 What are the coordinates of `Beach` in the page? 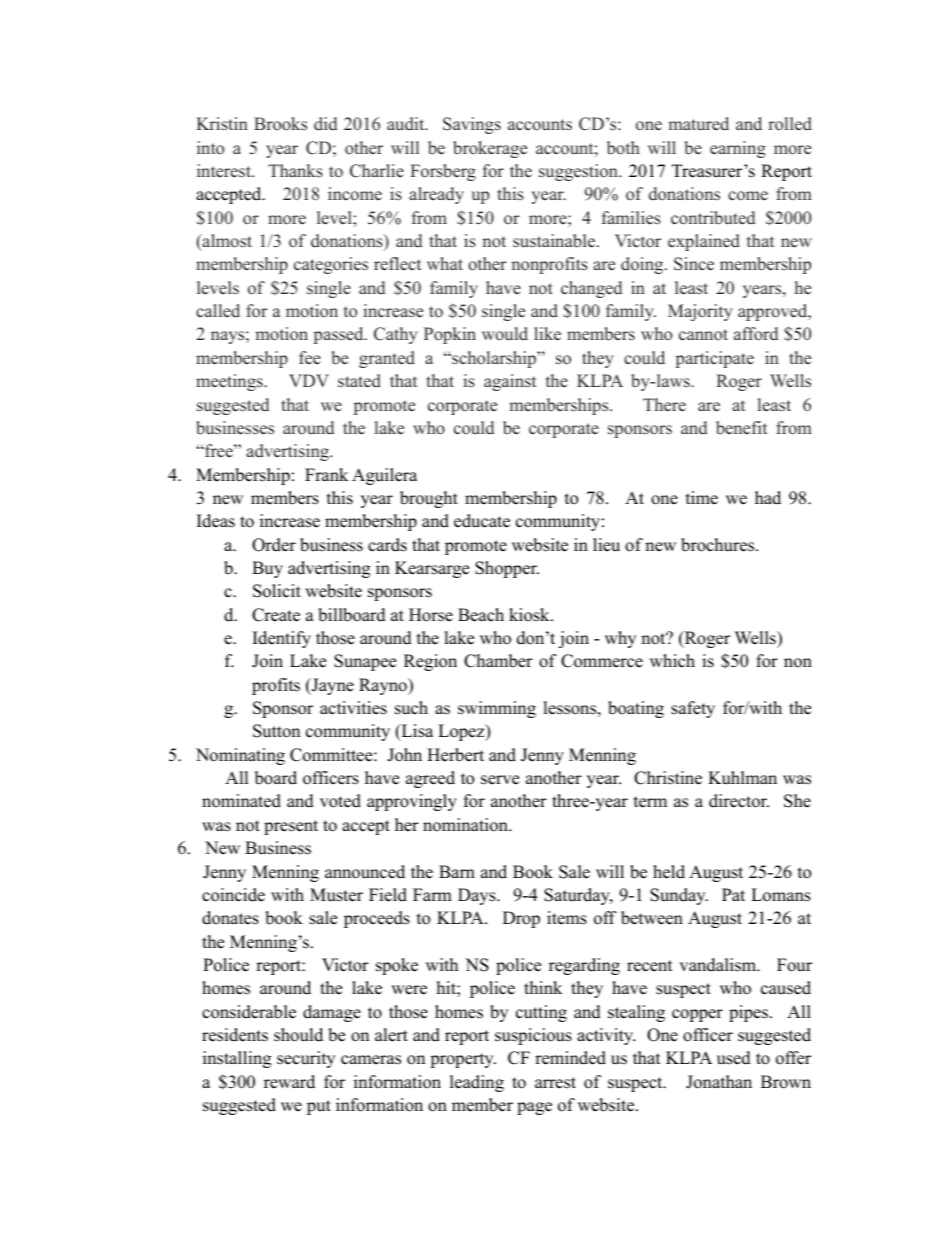 It's located at (481, 615).
